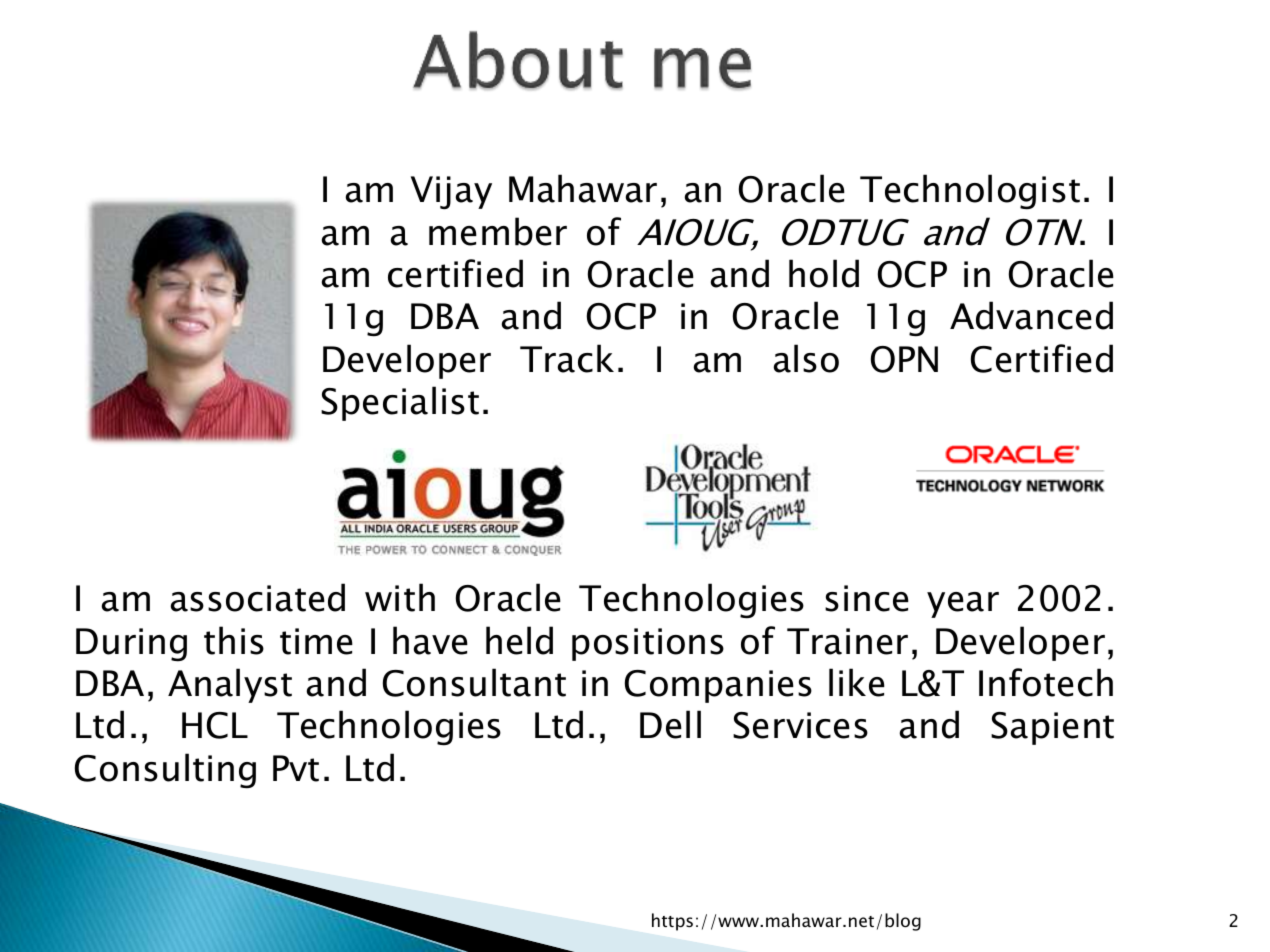  What do you see at coordinates (234, 640) in the screenshot?
I see `this` at bounding box center [234, 640].
